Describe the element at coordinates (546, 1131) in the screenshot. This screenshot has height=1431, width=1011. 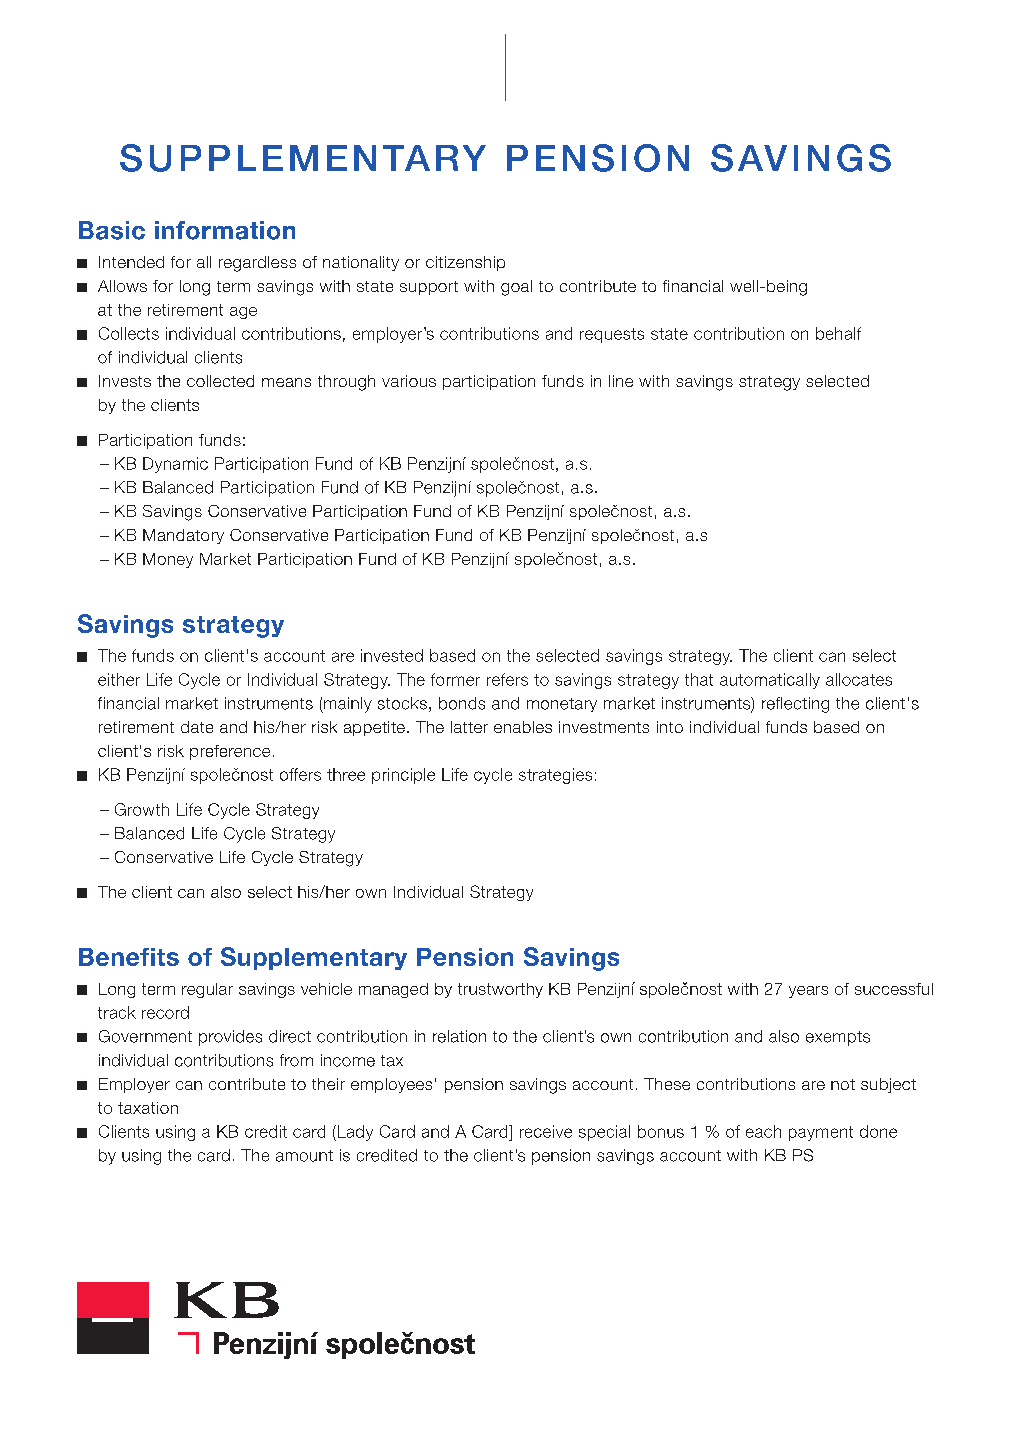
I see `receive` at that location.
